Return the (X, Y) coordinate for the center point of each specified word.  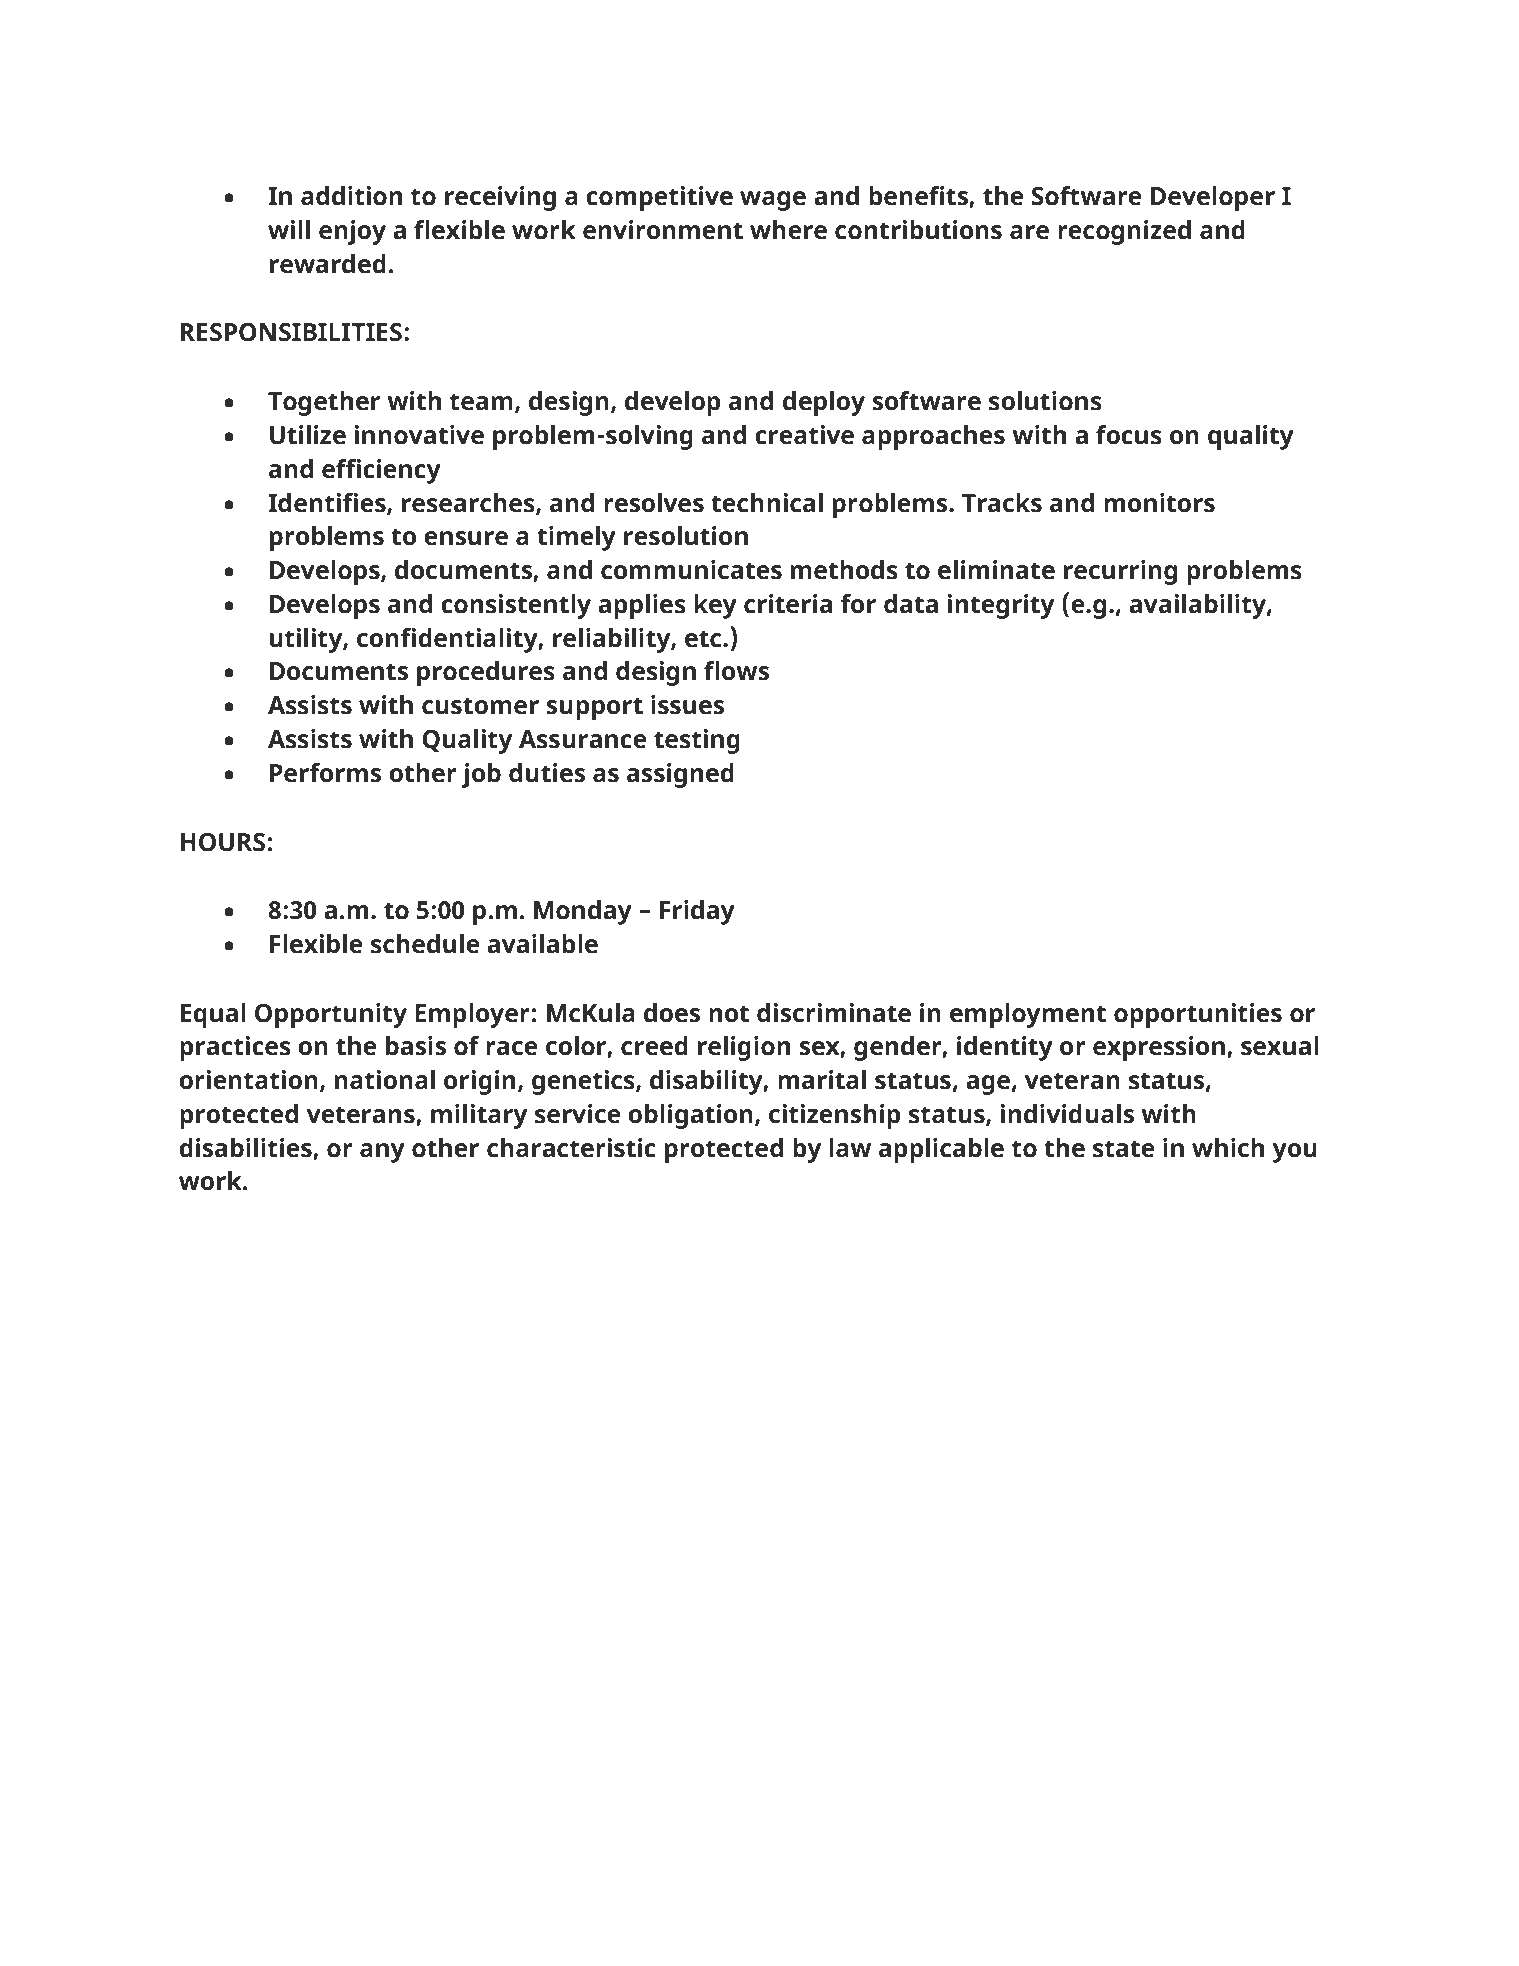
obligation (690, 1116)
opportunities (1198, 1015)
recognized (1124, 232)
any (382, 1153)
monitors (1159, 503)
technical (767, 503)
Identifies (328, 503)
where (788, 230)
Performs (325, 773)
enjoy (352, 232)
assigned (680, 775)
